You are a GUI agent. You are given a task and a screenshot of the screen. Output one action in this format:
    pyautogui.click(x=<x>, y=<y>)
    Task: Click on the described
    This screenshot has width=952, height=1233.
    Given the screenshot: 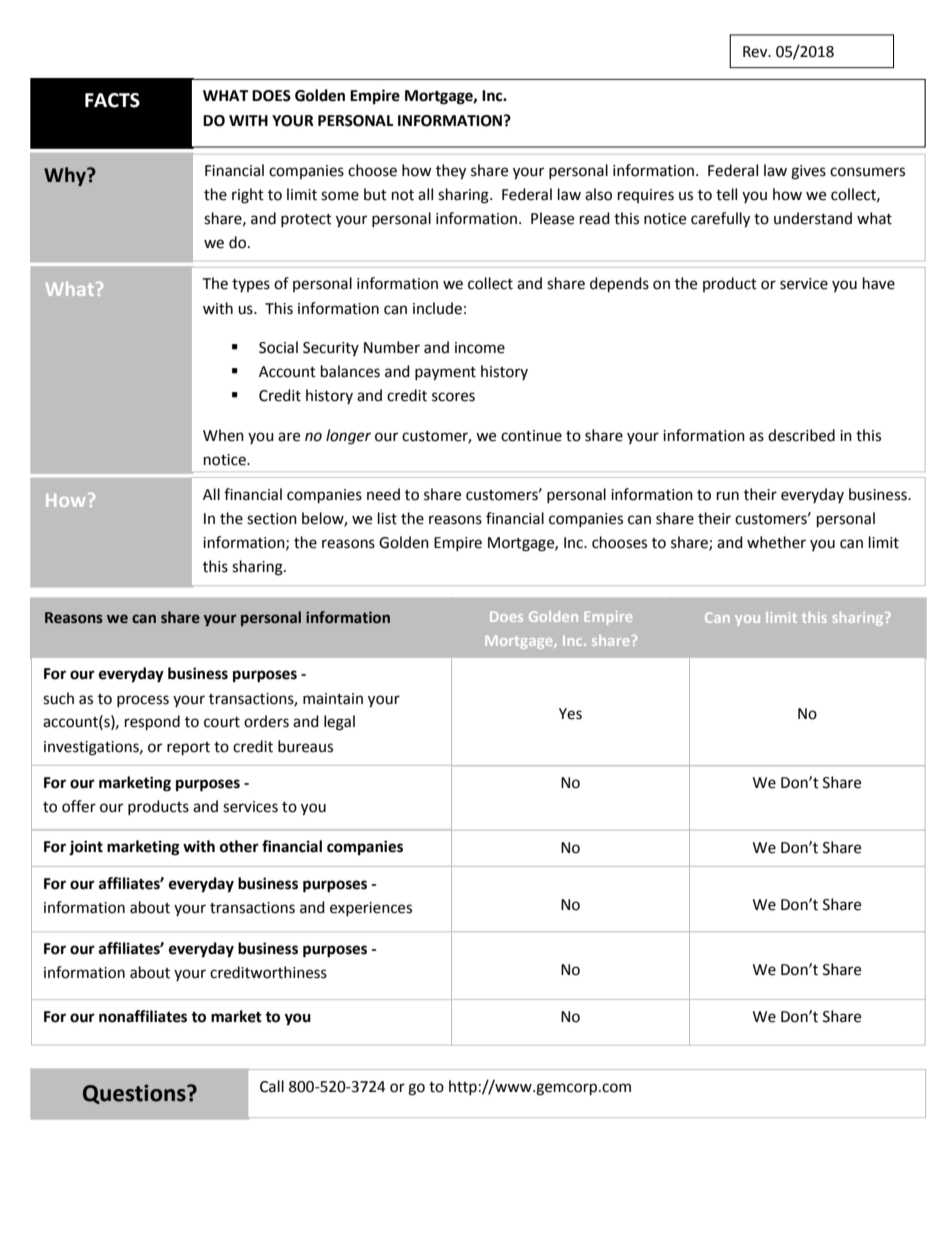 What is the action you would take?
    pyautogui.click(x=801, y=435)
